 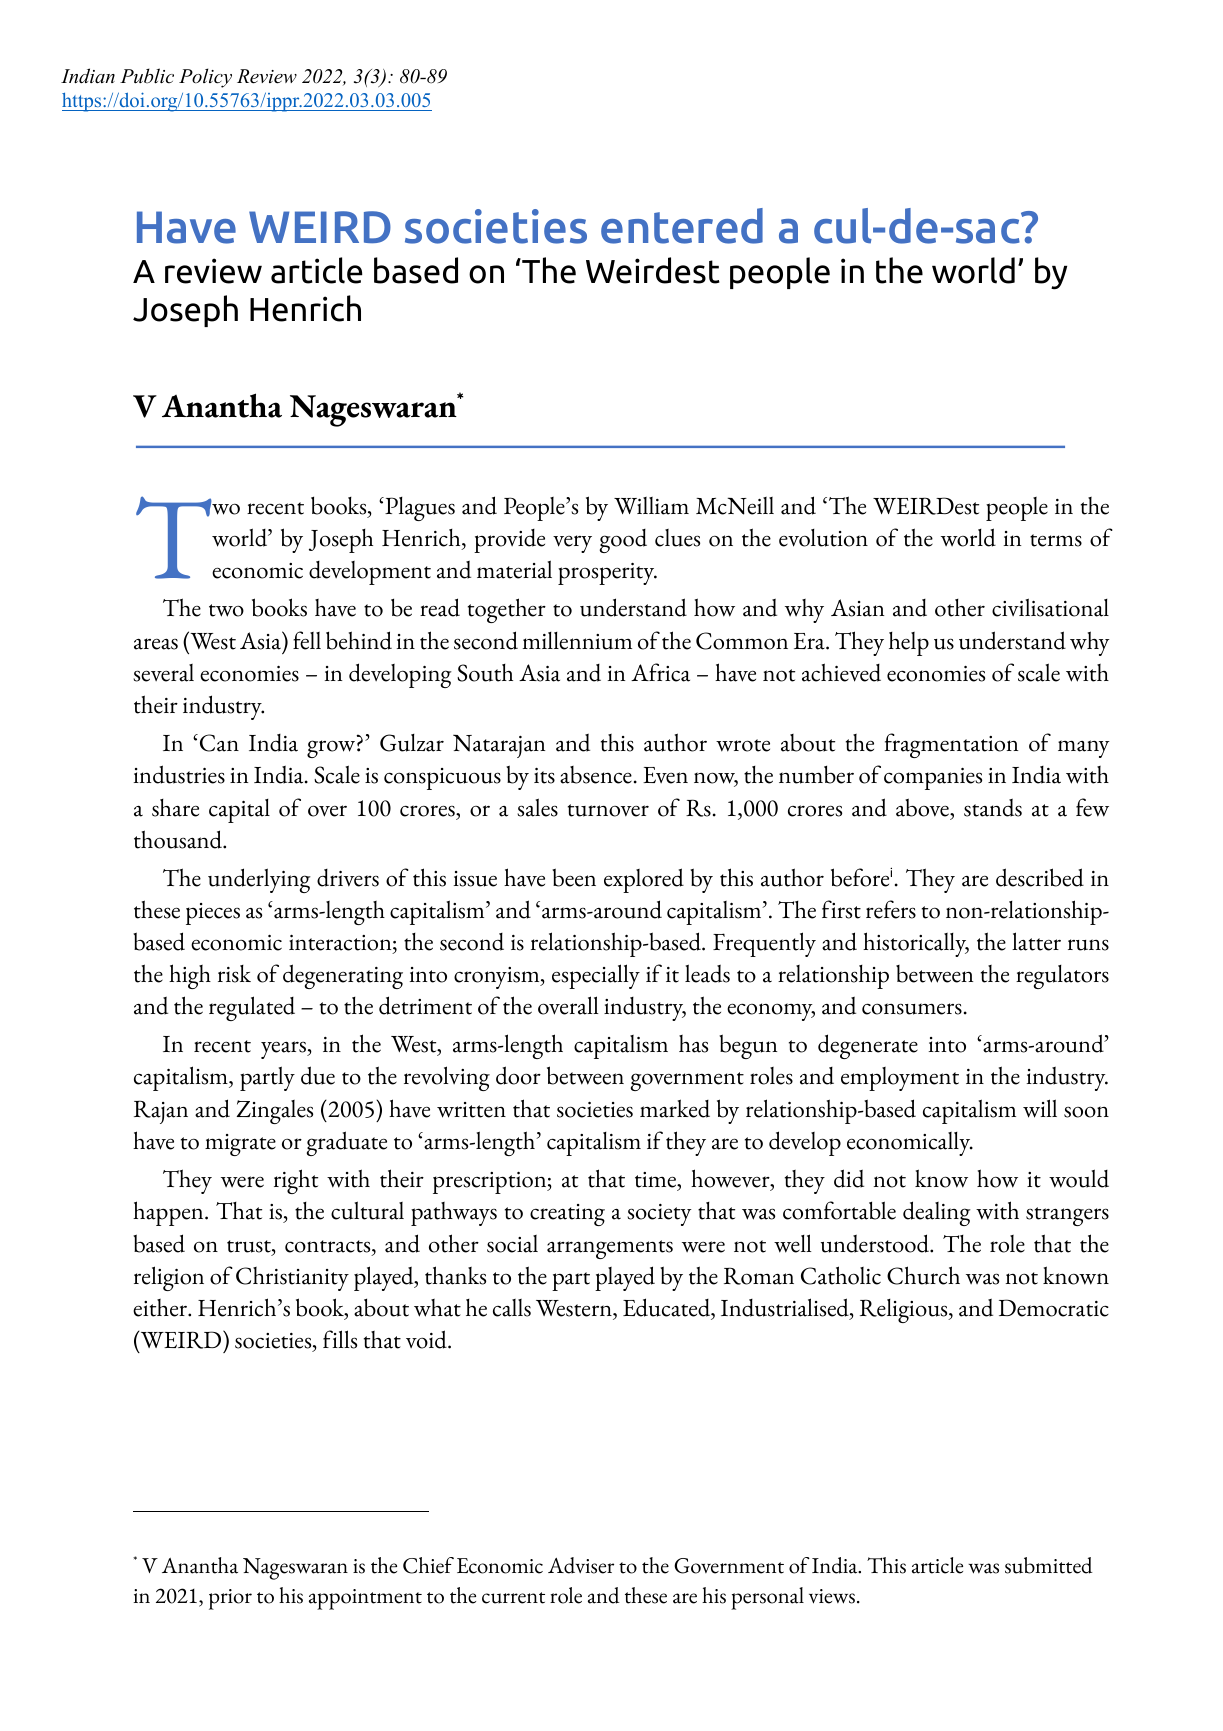 I want to click on entered, so click(x=682, y=226).
